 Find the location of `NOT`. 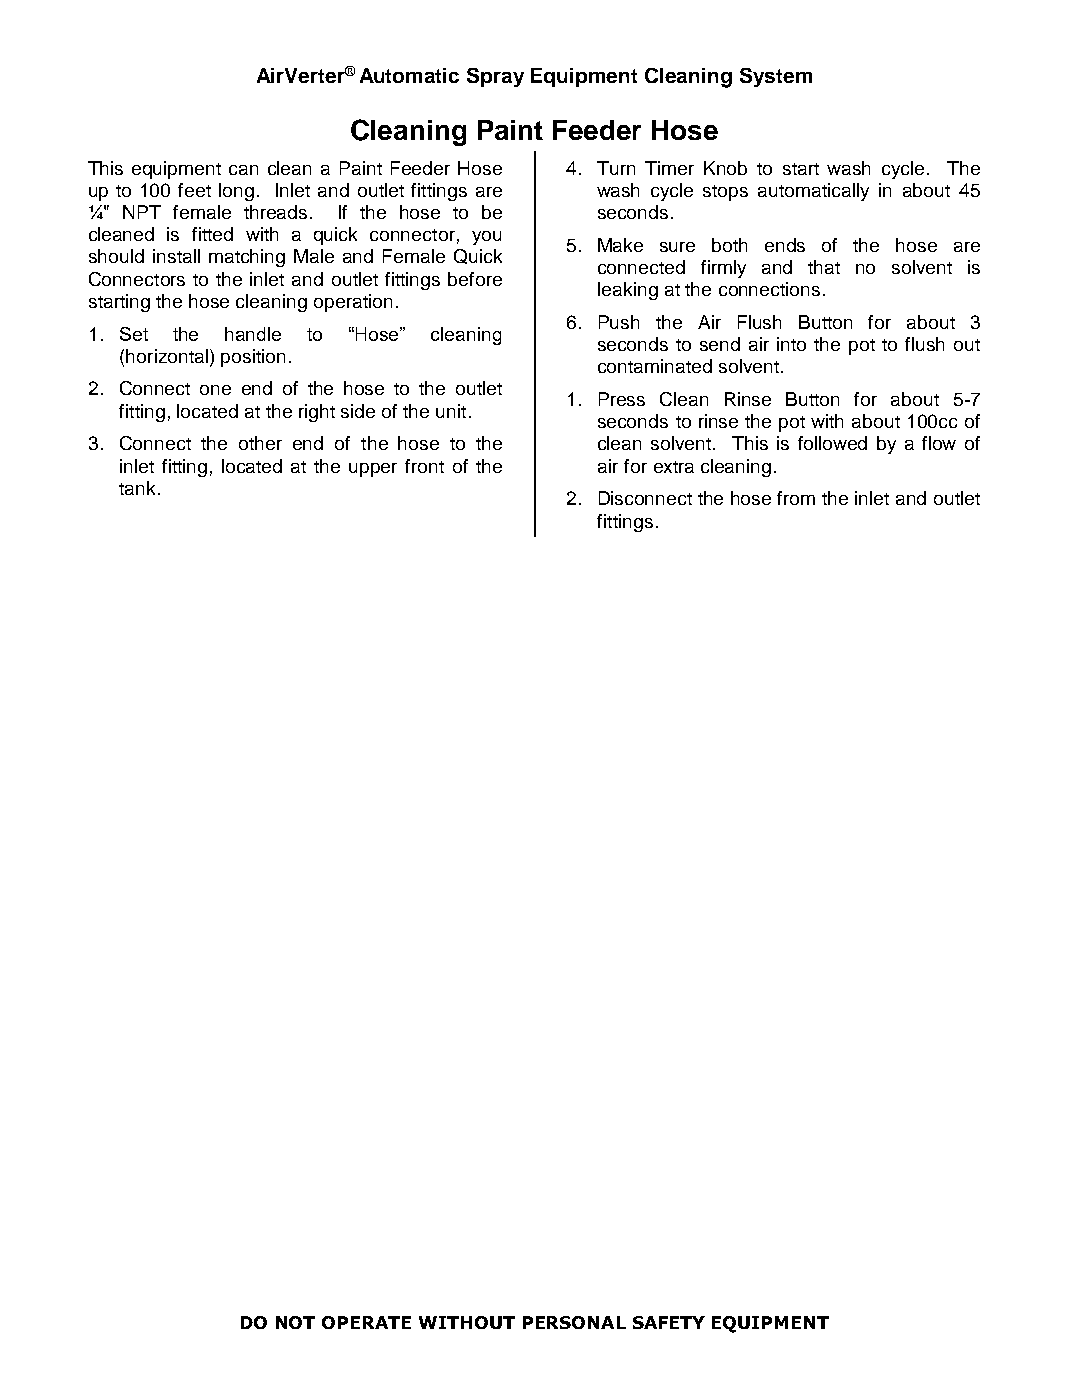

NOT is located at coordinates (295, 1322).
